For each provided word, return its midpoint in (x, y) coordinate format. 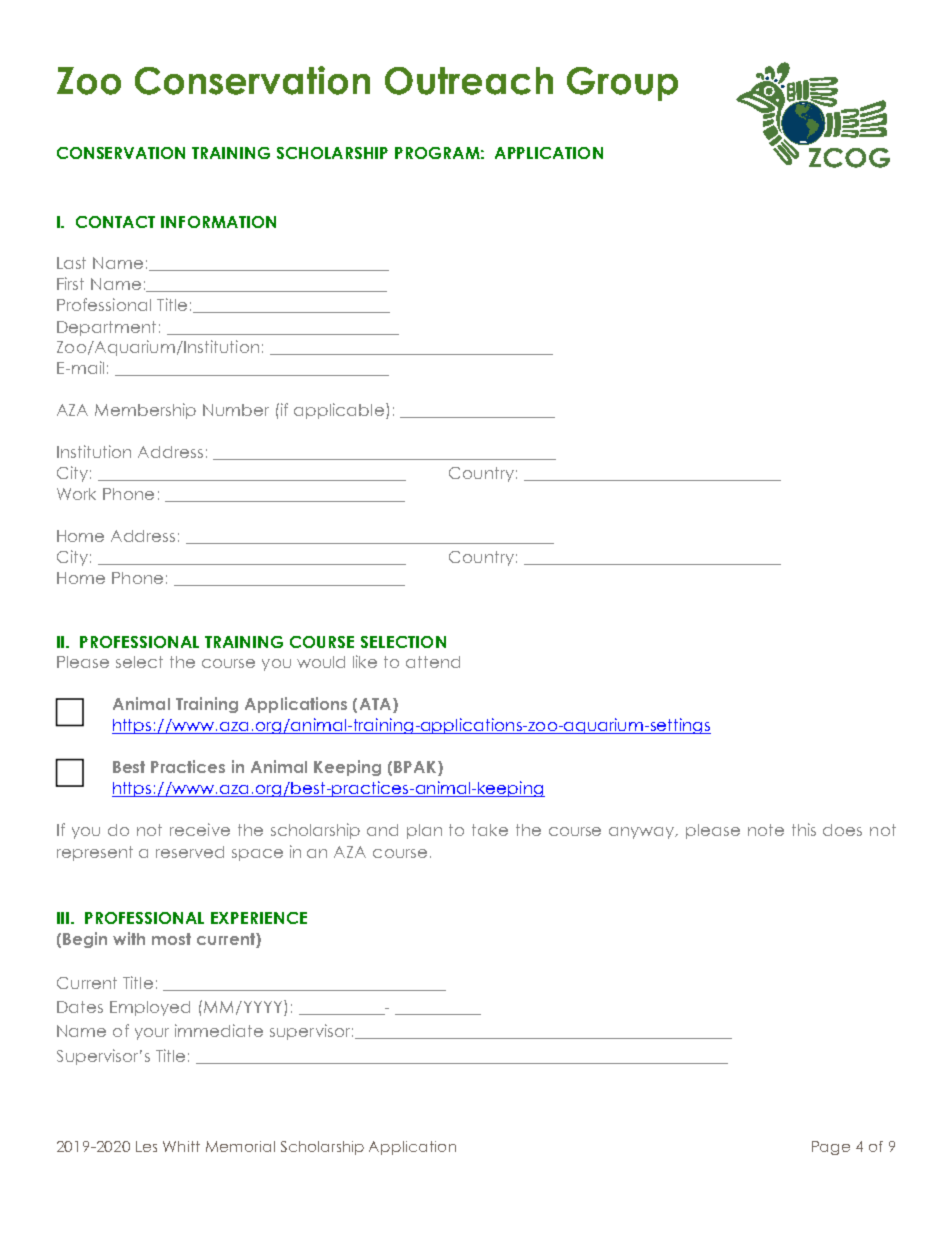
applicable (339, 411)
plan (424, 831)
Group (622, 84)
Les (146, 1146)
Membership (145, 411)
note (766, 830)
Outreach (469, 81)
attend (433, 662)
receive (200, 829)
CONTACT (115, 222)
